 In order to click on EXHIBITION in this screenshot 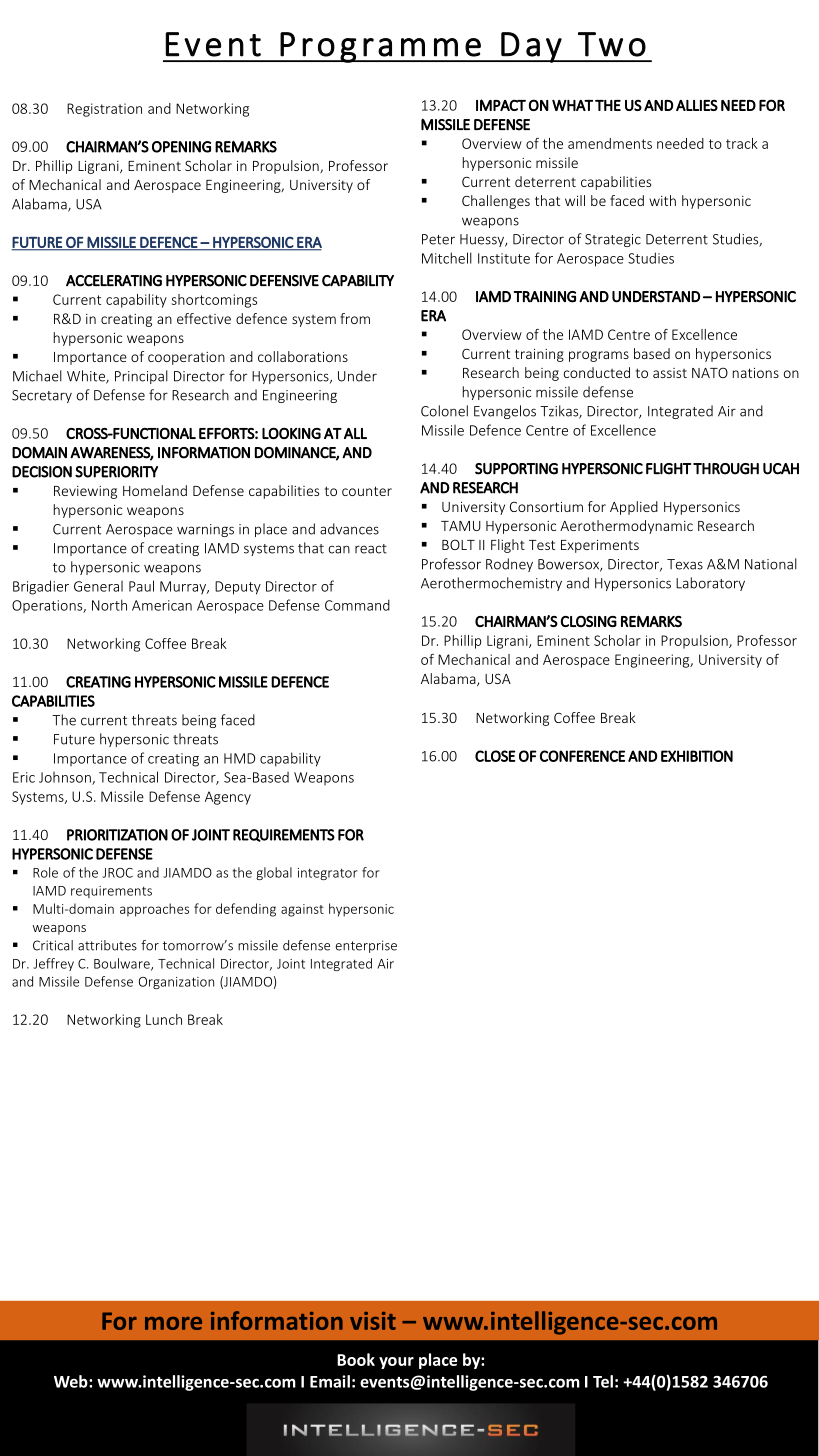, I will do `click(697, 756)`.
